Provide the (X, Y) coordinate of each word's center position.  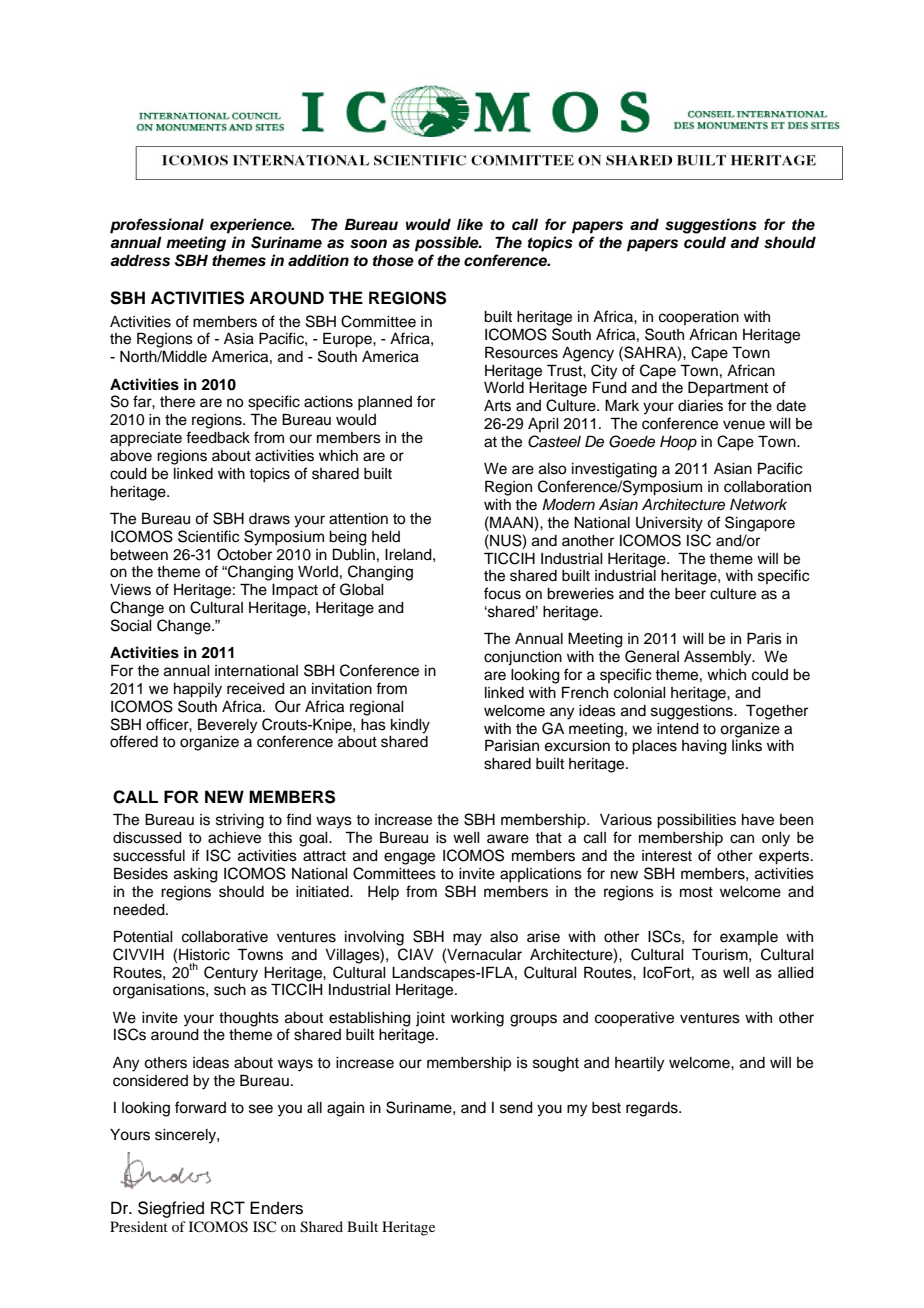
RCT (228, 1208)
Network (758, 504)
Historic (204, 955)
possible (448, 244)
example (749, 938)
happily (198, 690)
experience (252, 226)
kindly (410, 726)
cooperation (699, 318)
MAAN (510, 522)
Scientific (209, 536)
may (467, 939)
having (704, 747)
